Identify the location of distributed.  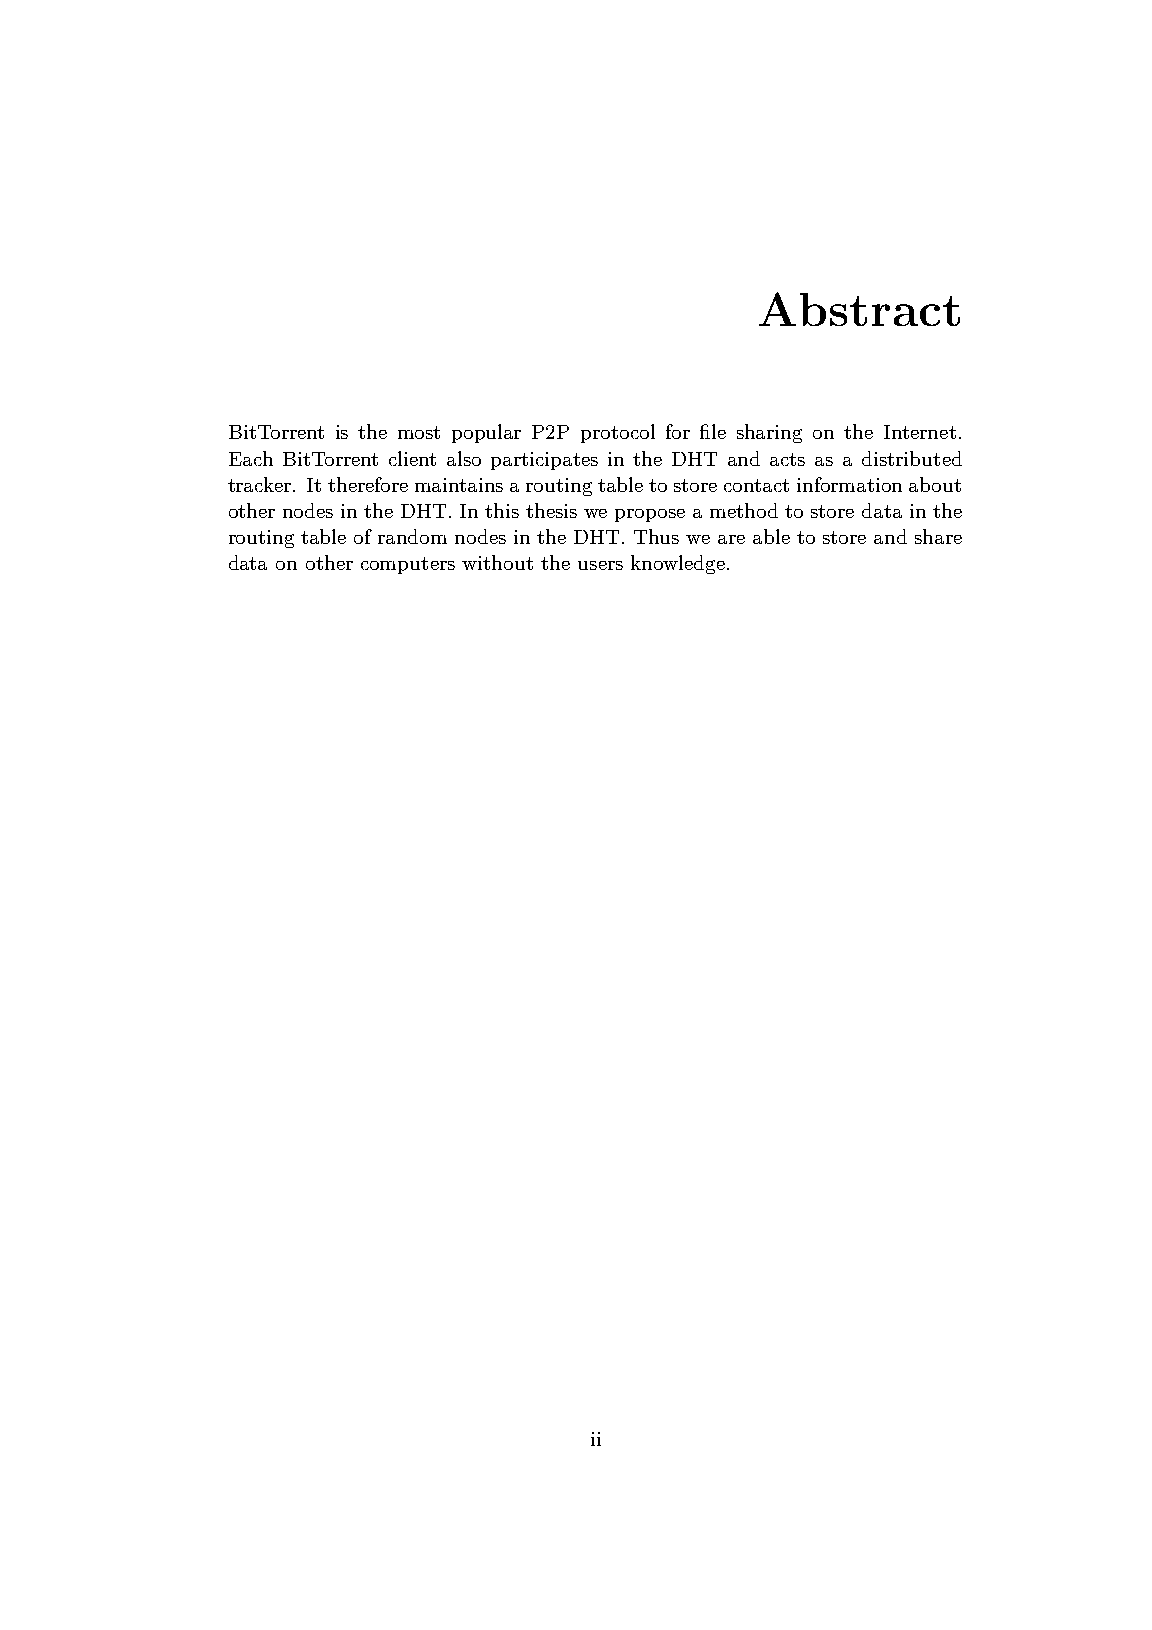
(912, 458).
